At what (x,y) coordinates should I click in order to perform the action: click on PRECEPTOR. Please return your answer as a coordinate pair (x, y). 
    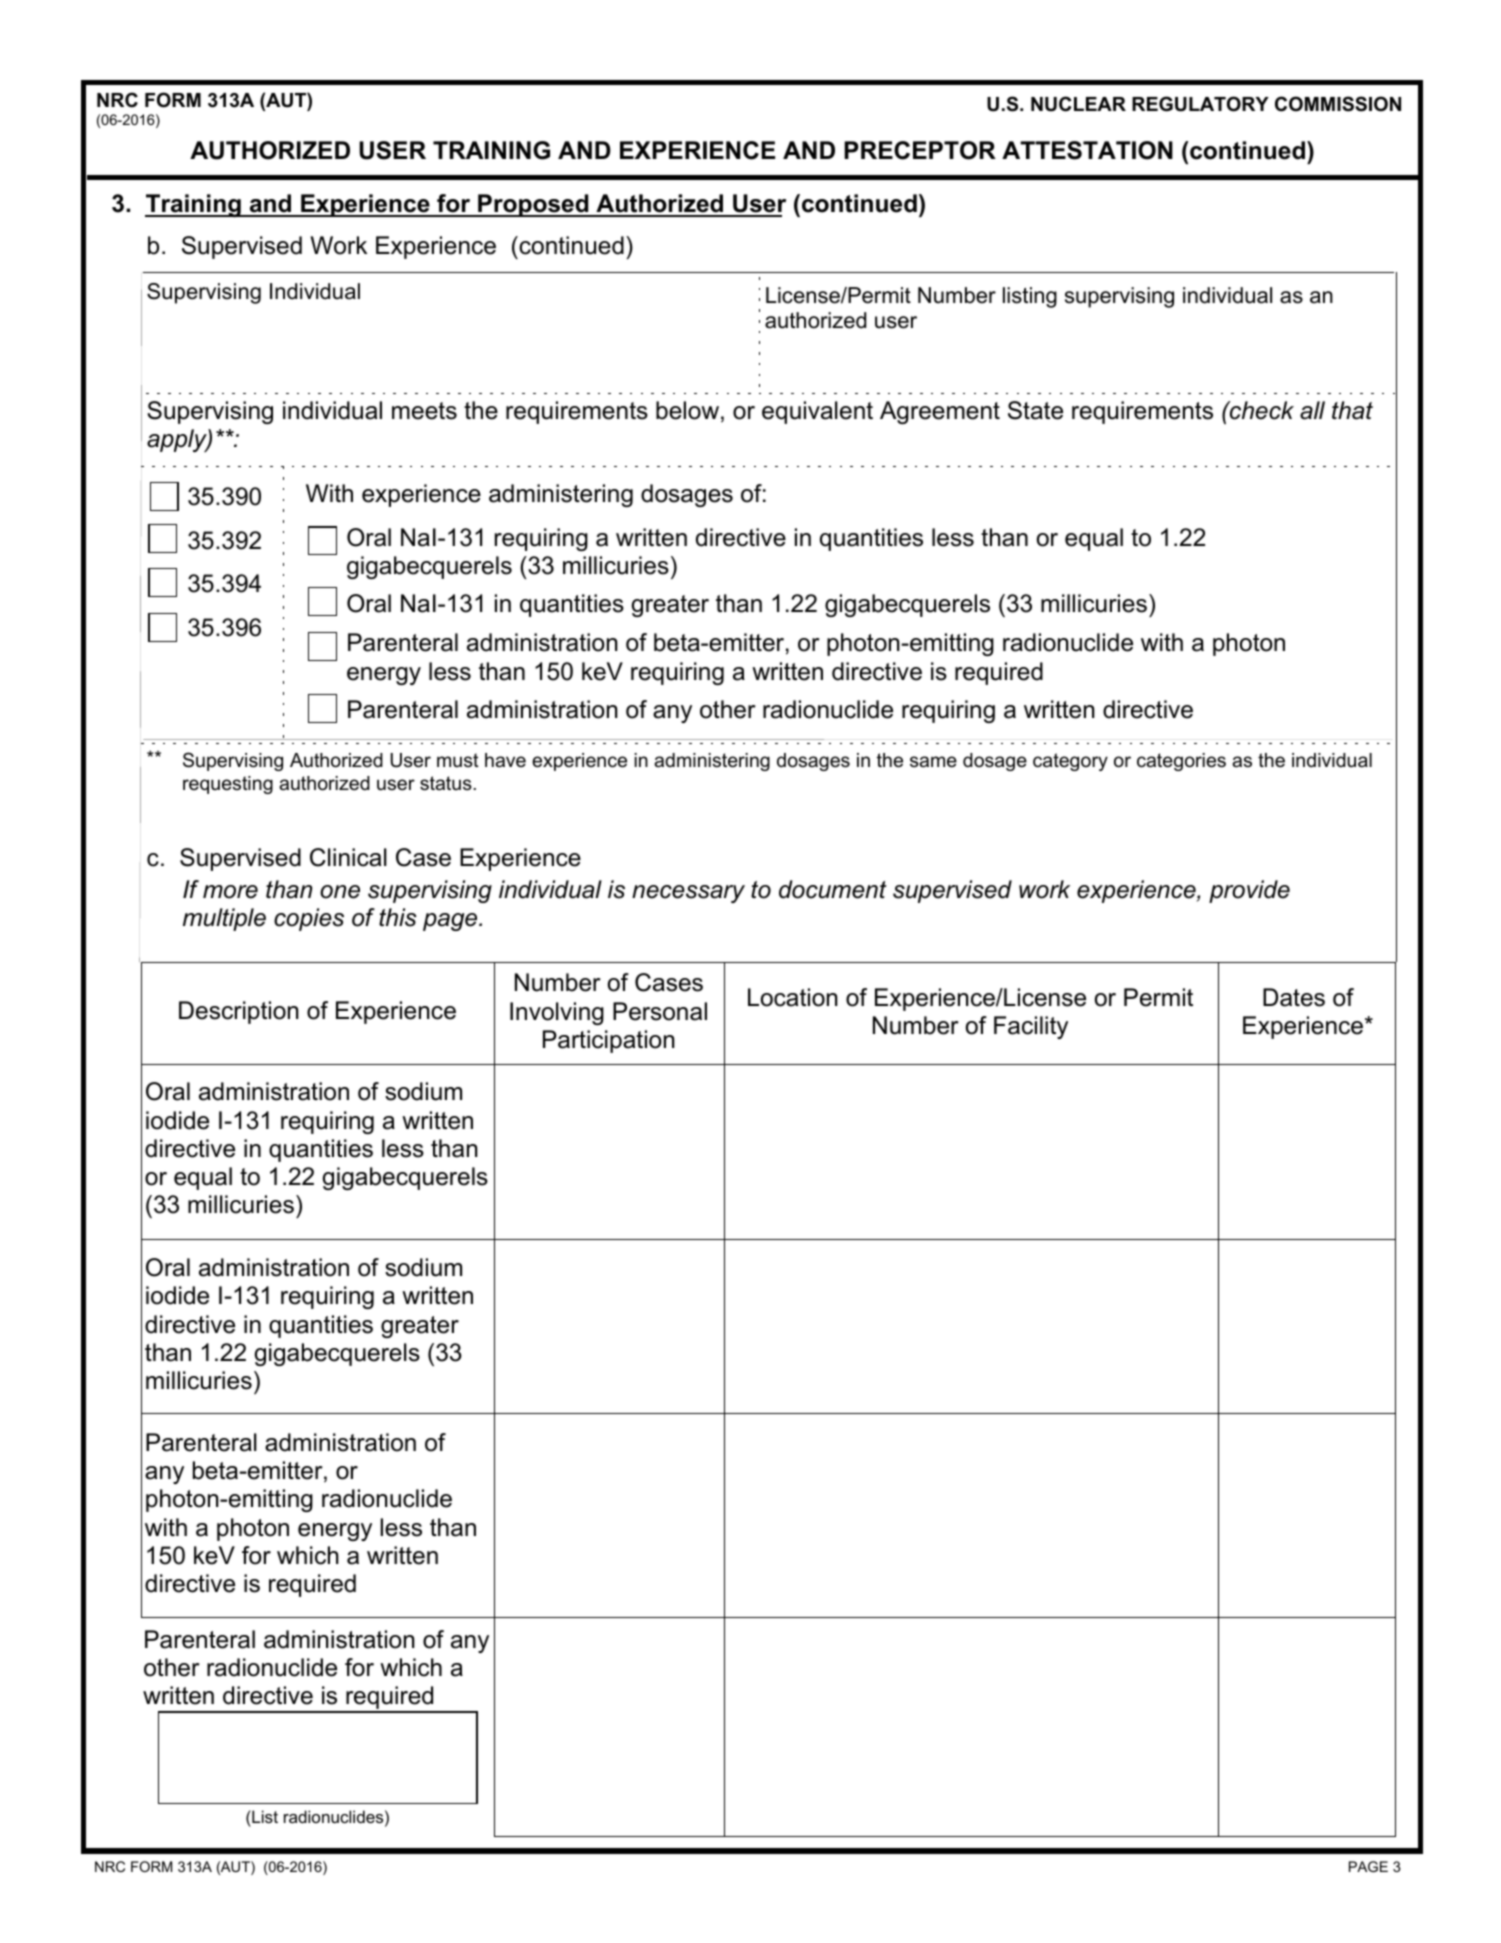
    Looking at the image, I should click on (920, 150).
